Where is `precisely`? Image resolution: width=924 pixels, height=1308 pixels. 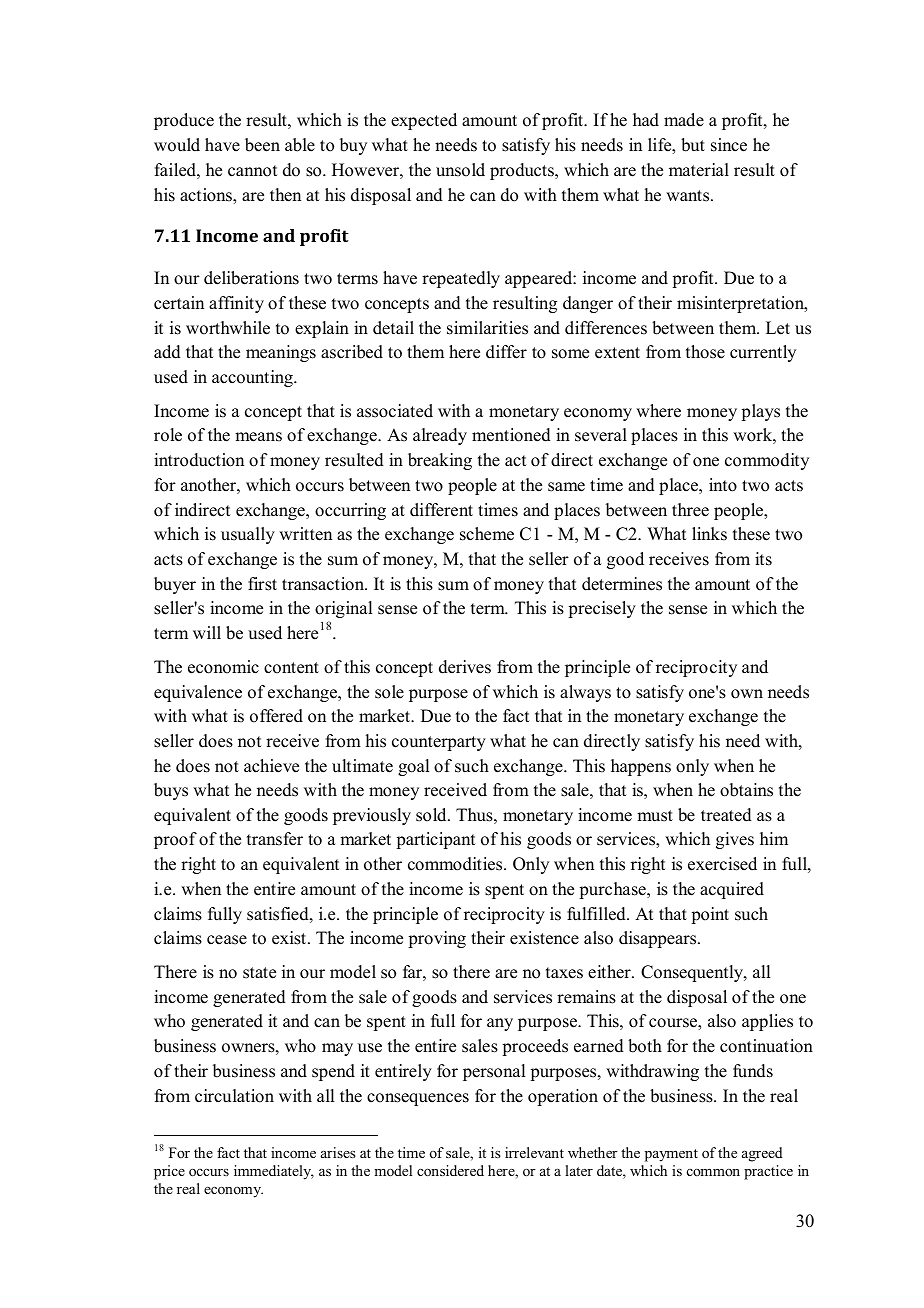
precisely is located at coordinates (602, 609).
